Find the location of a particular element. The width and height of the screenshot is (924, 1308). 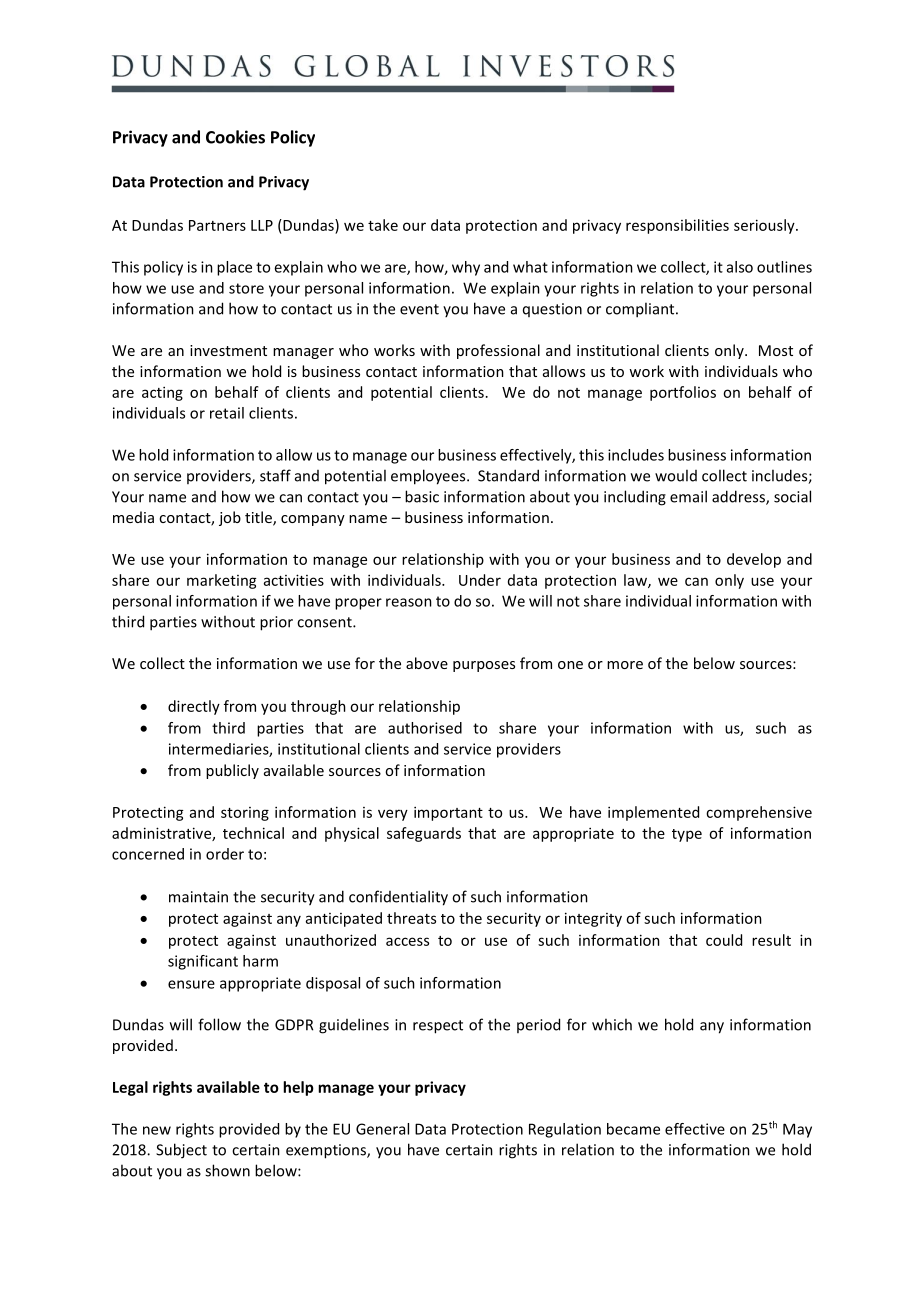

access is located at coordinates (407, 941).
